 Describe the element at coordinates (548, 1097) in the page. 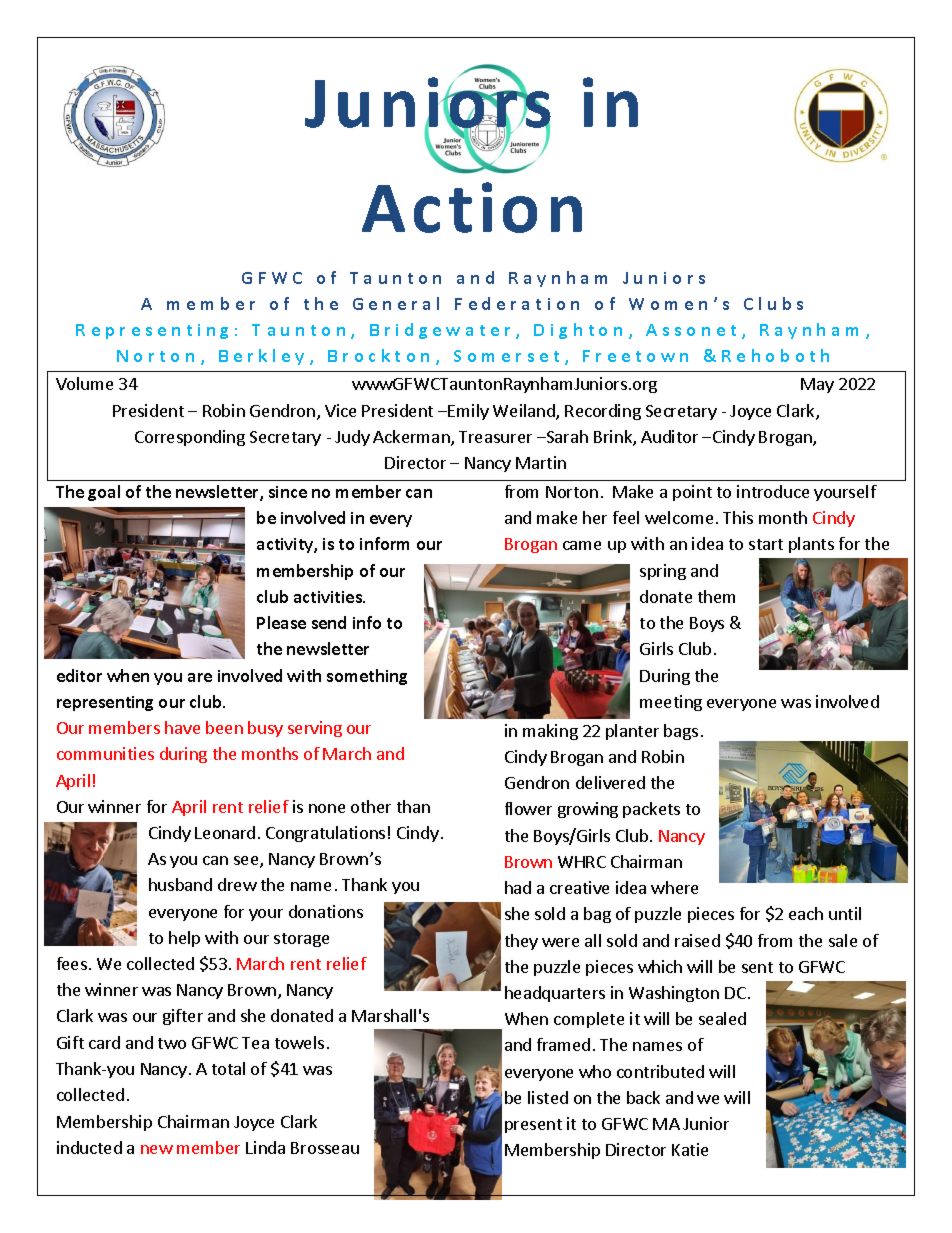

I see `listed` at that location.
